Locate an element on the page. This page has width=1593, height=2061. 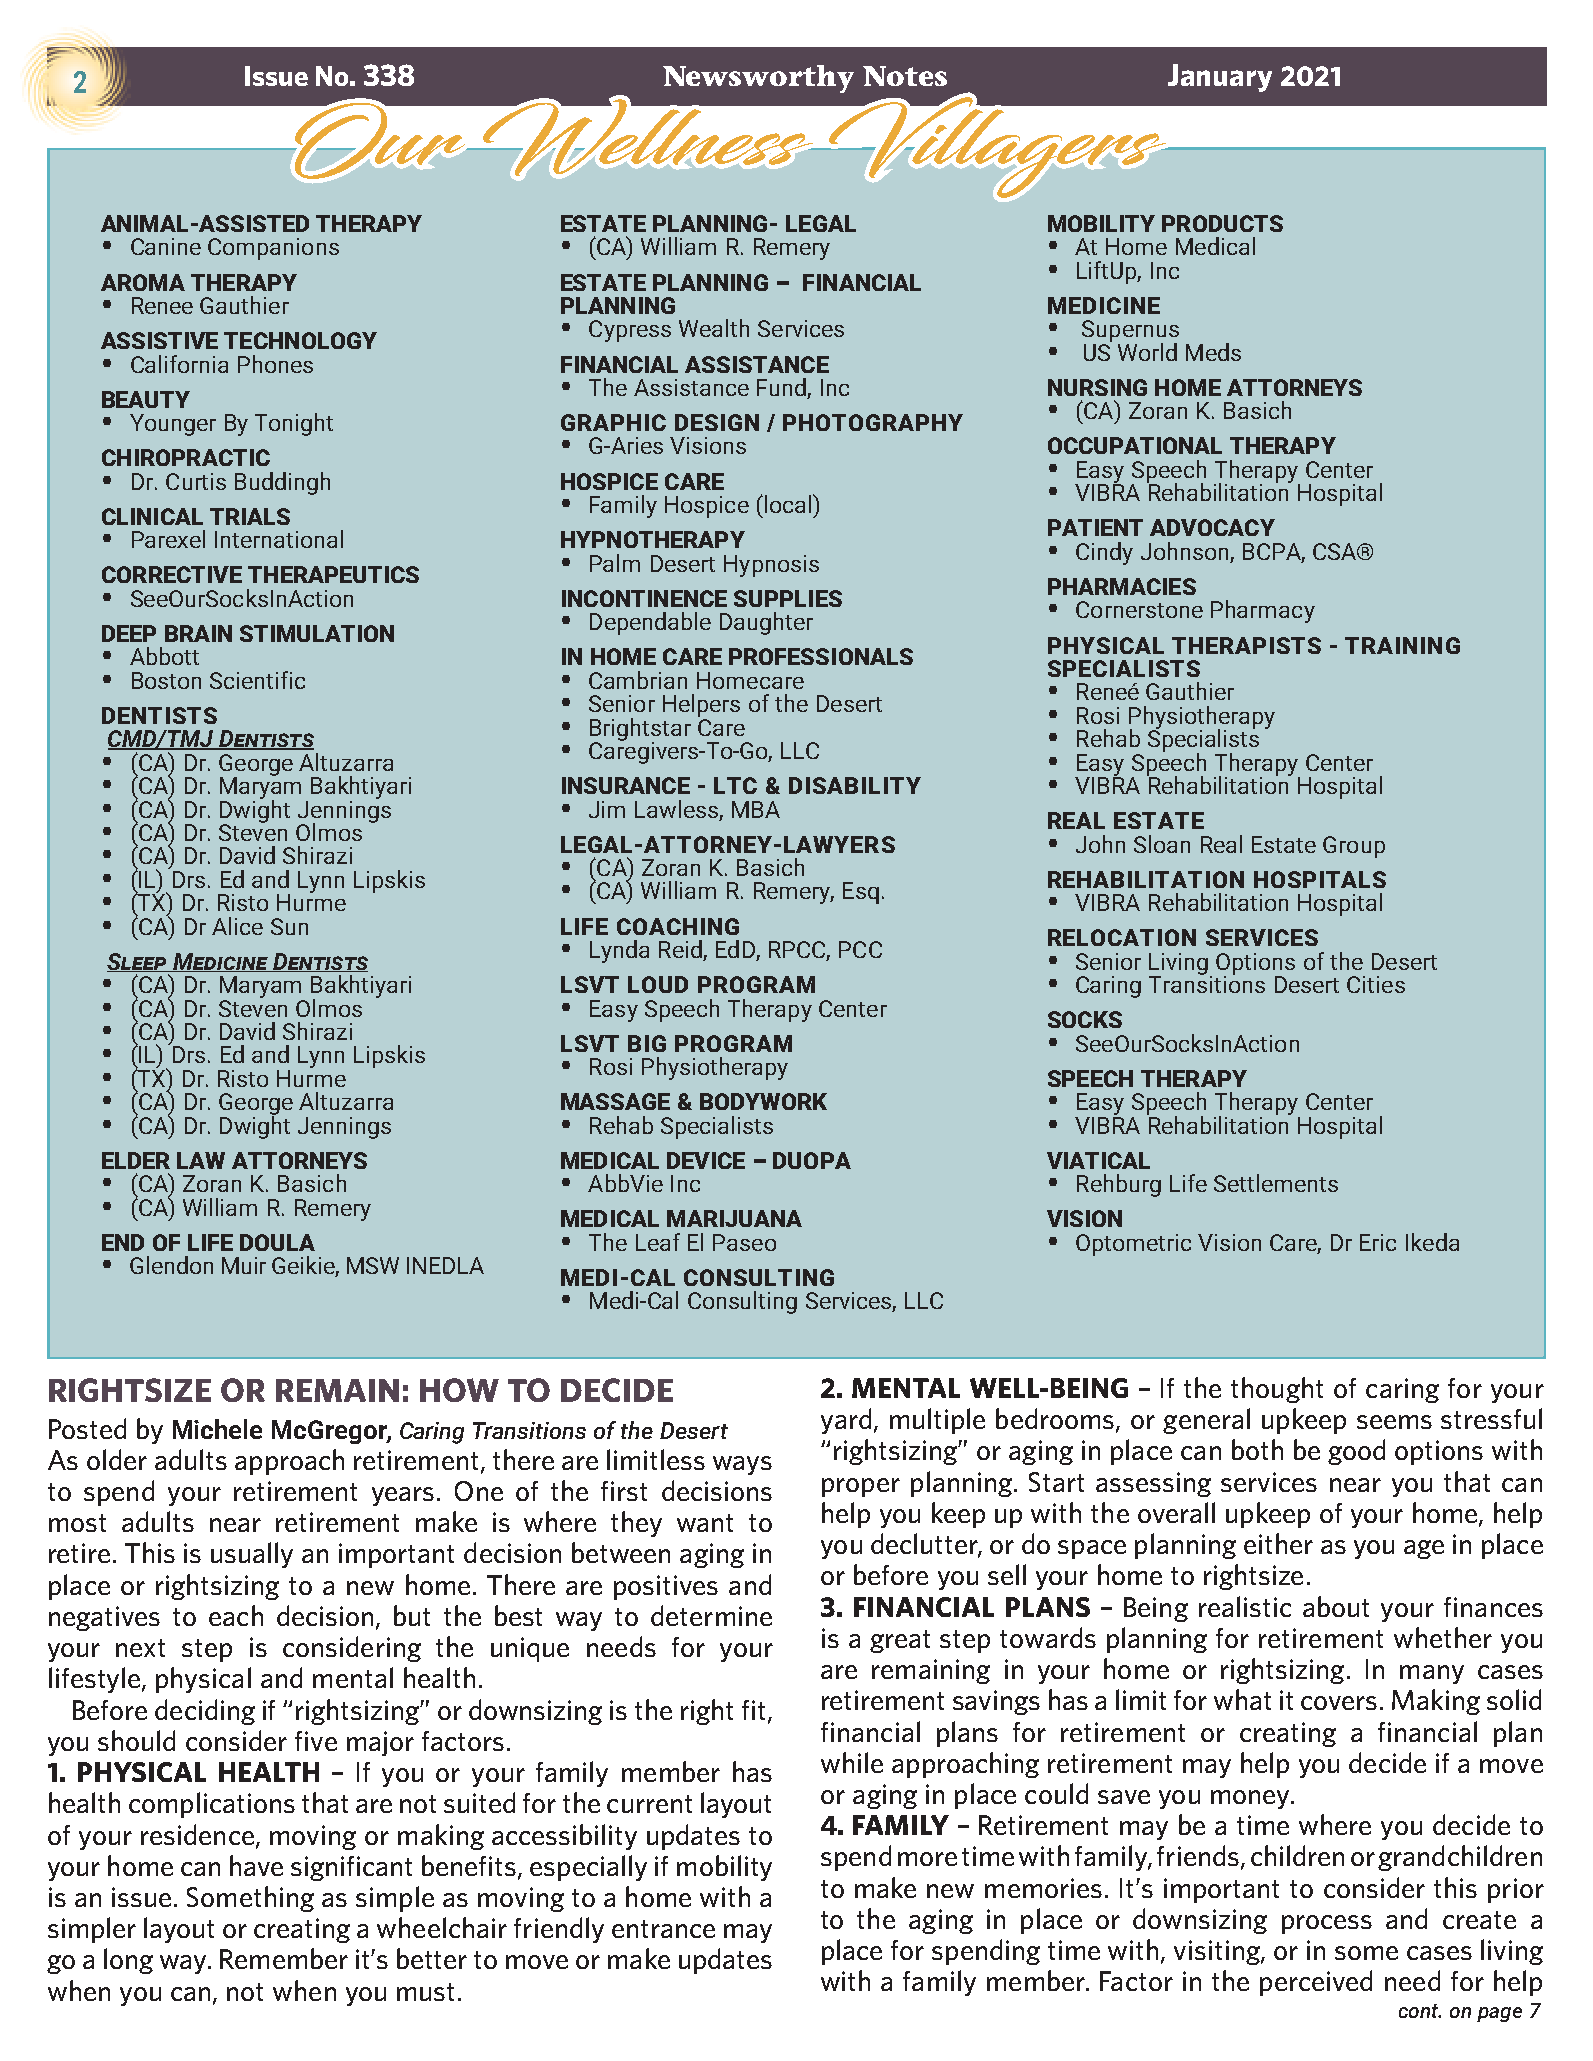
January is located at coordinates (1220, 78).
